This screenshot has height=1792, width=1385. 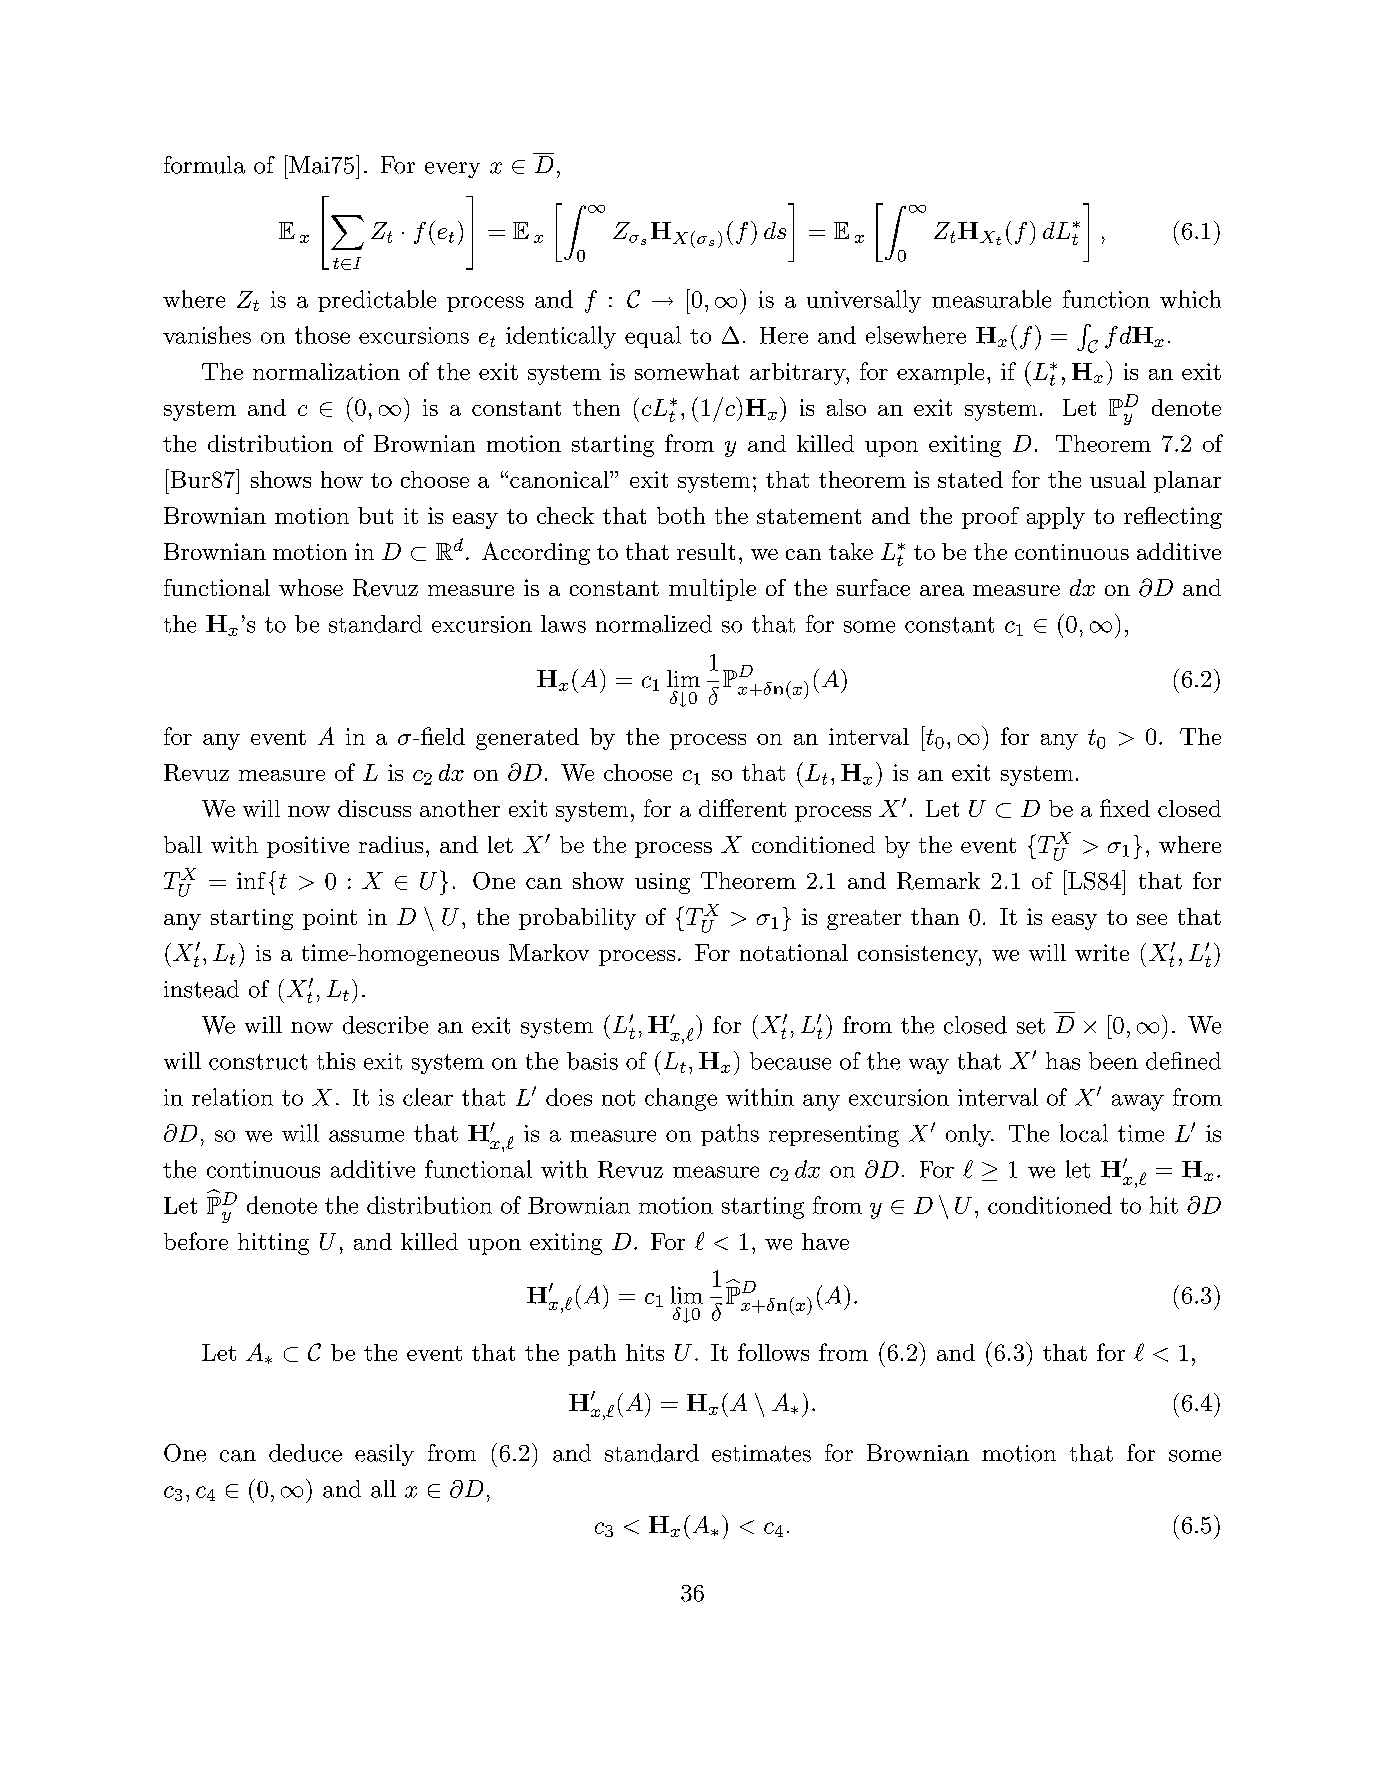 What do you see at coordinates (761, 1453) in the screenshot?
I see `estimates` at bounding box center [761, 1453].
